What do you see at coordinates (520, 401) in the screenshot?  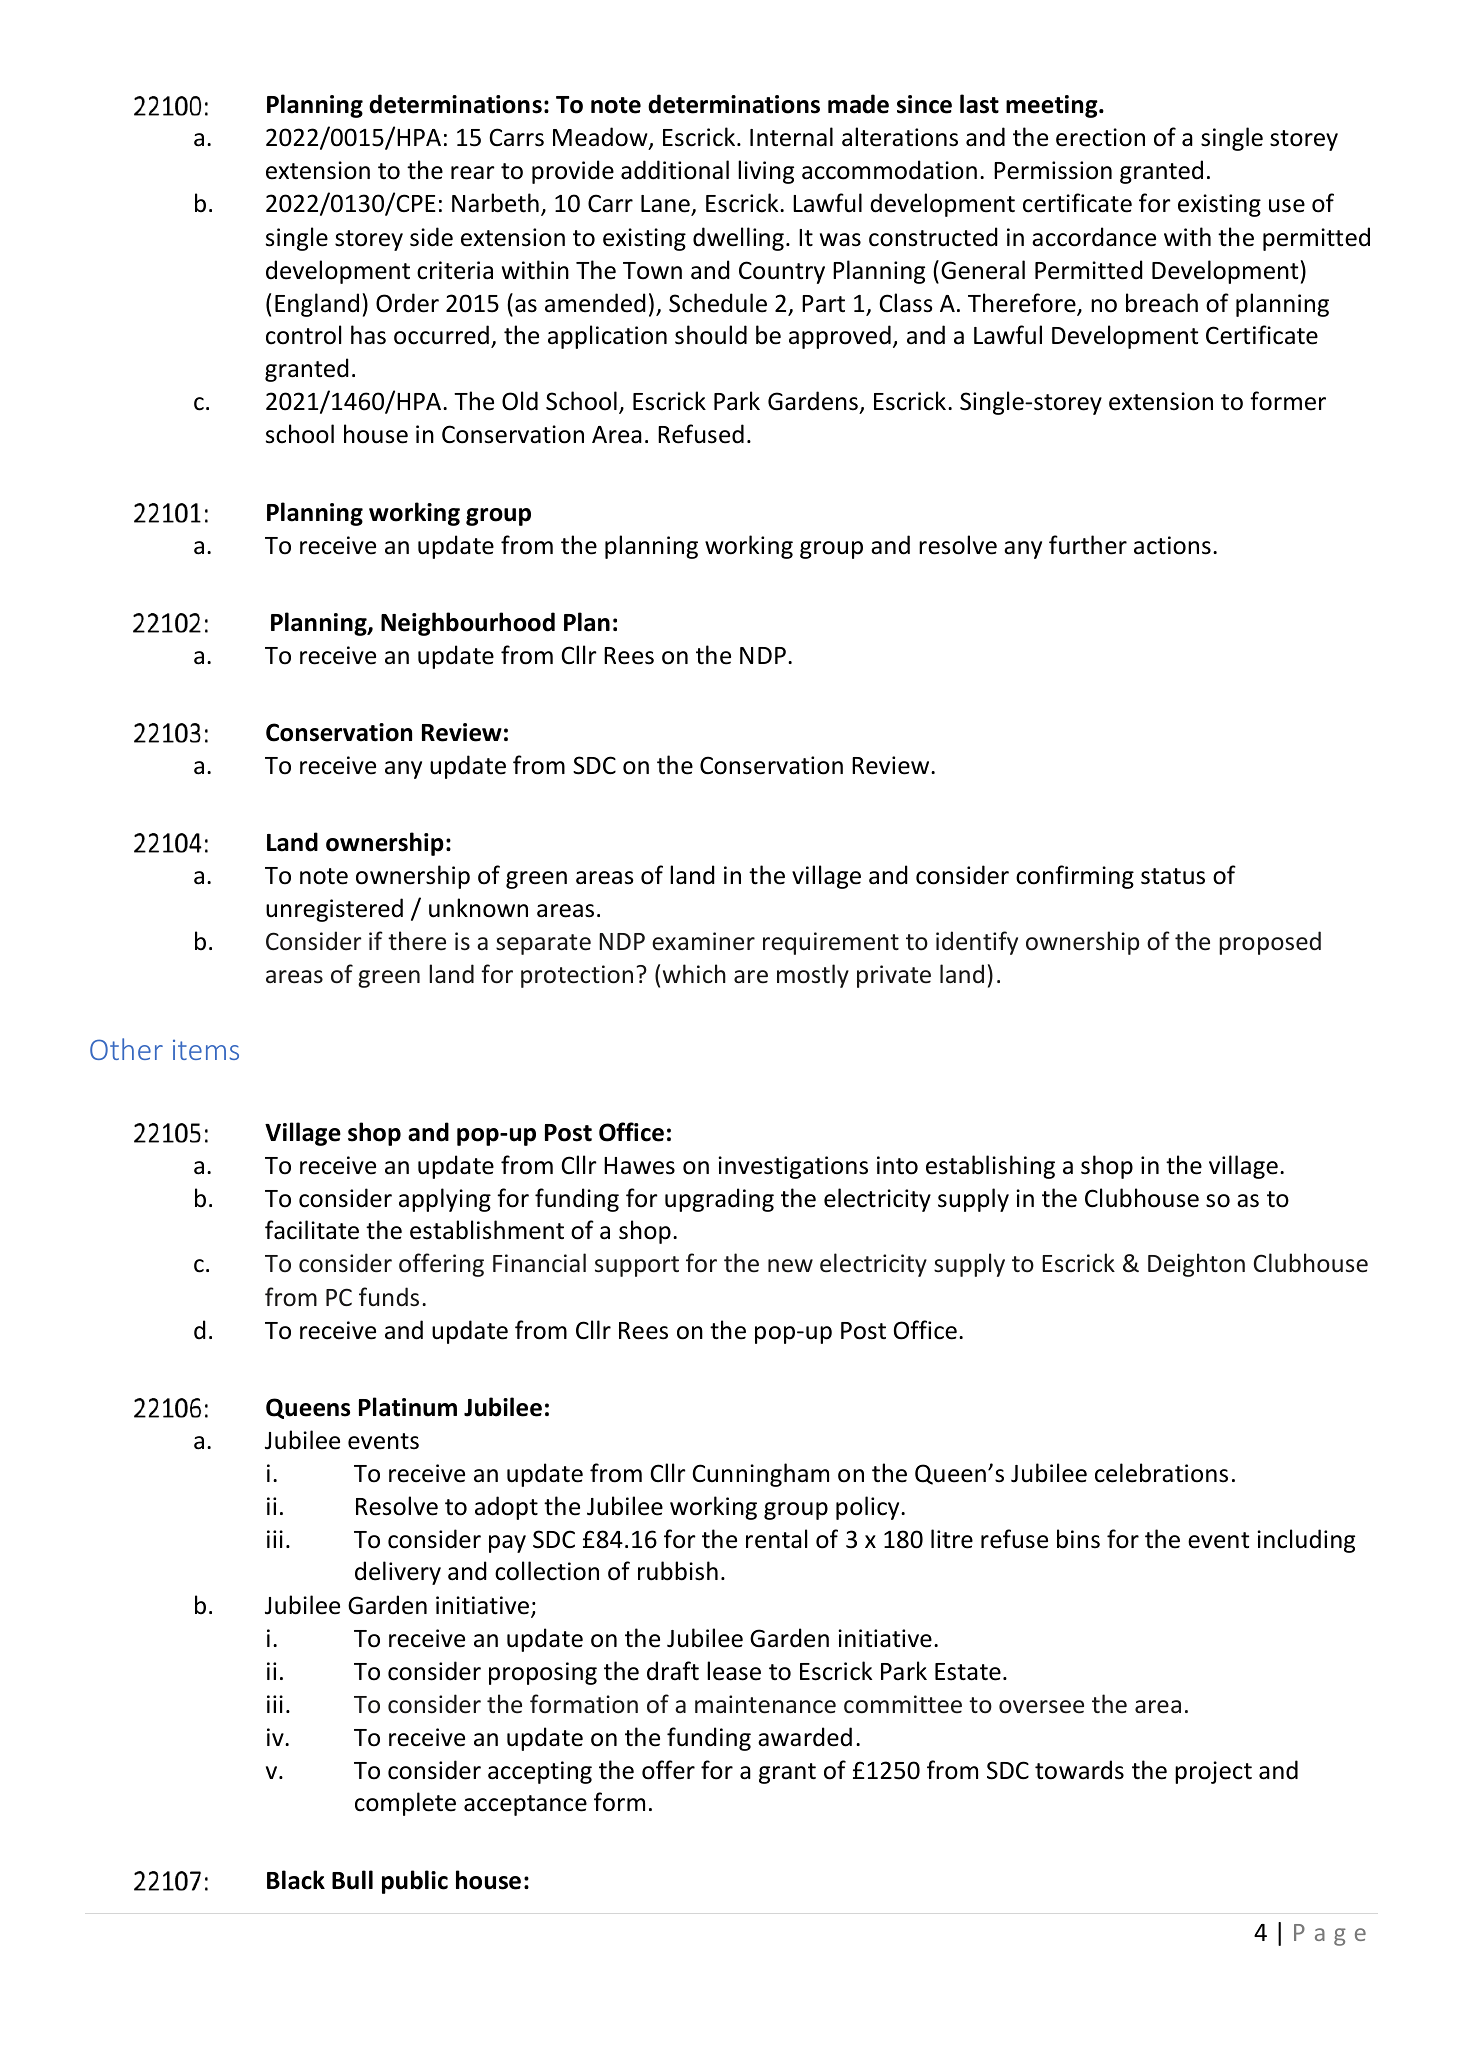 I see `Old` at bounding box center [520, 401].
